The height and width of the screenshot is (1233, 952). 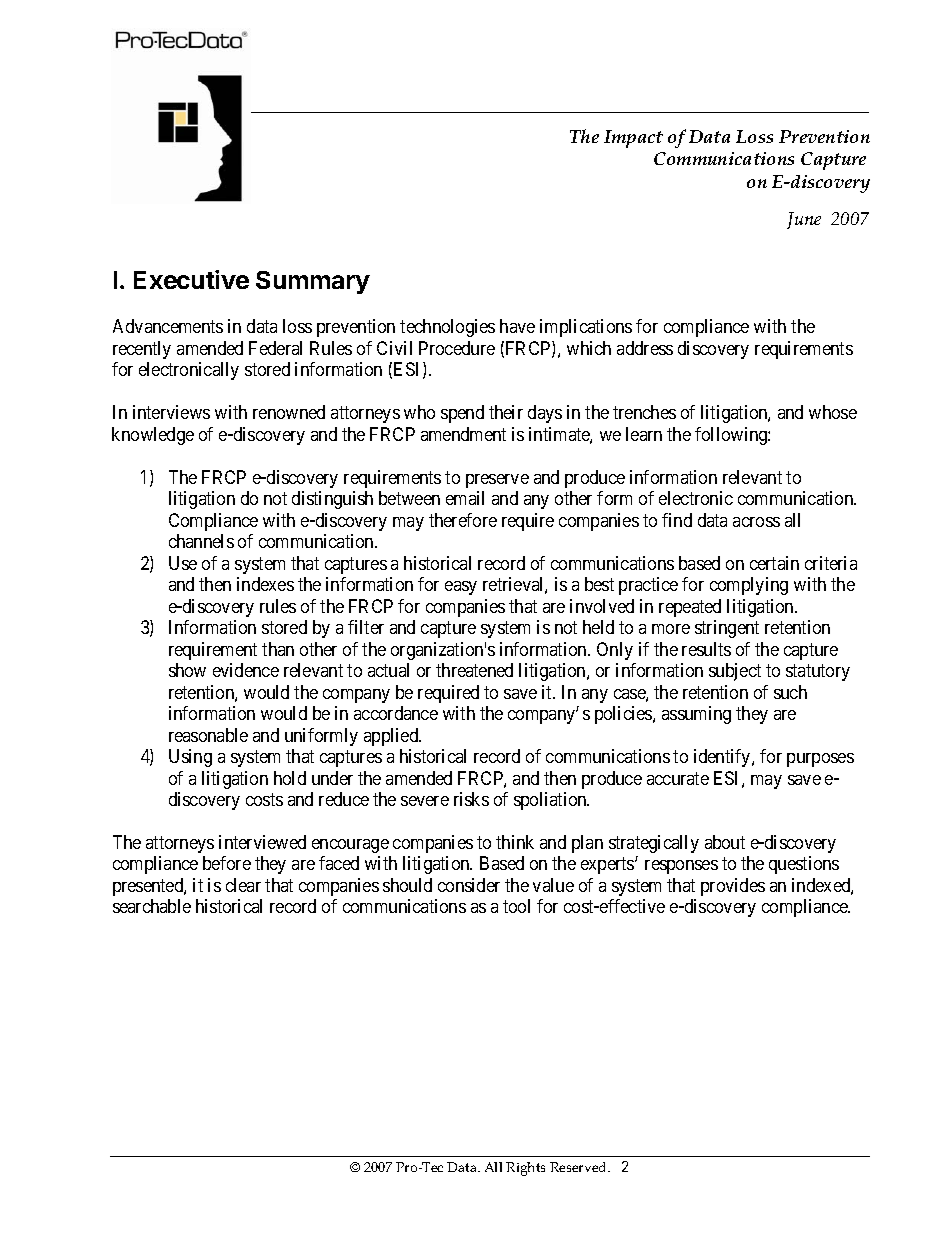 What do you see at coordinates (262, 842) in the screenshot?
I see `interviewed` at bounding box center [262, 842].
